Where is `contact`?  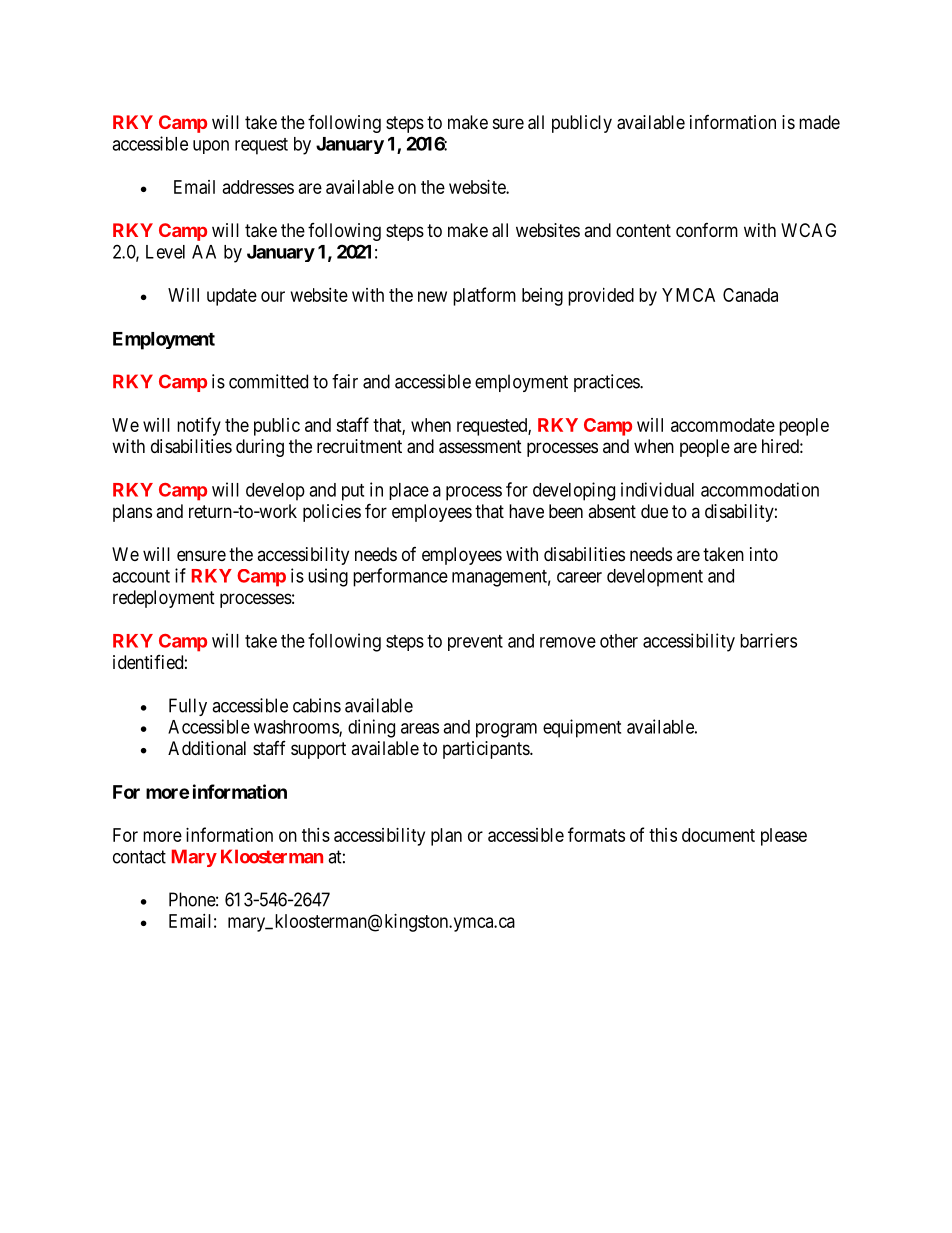
contact is located at coordinates (139, 857).
